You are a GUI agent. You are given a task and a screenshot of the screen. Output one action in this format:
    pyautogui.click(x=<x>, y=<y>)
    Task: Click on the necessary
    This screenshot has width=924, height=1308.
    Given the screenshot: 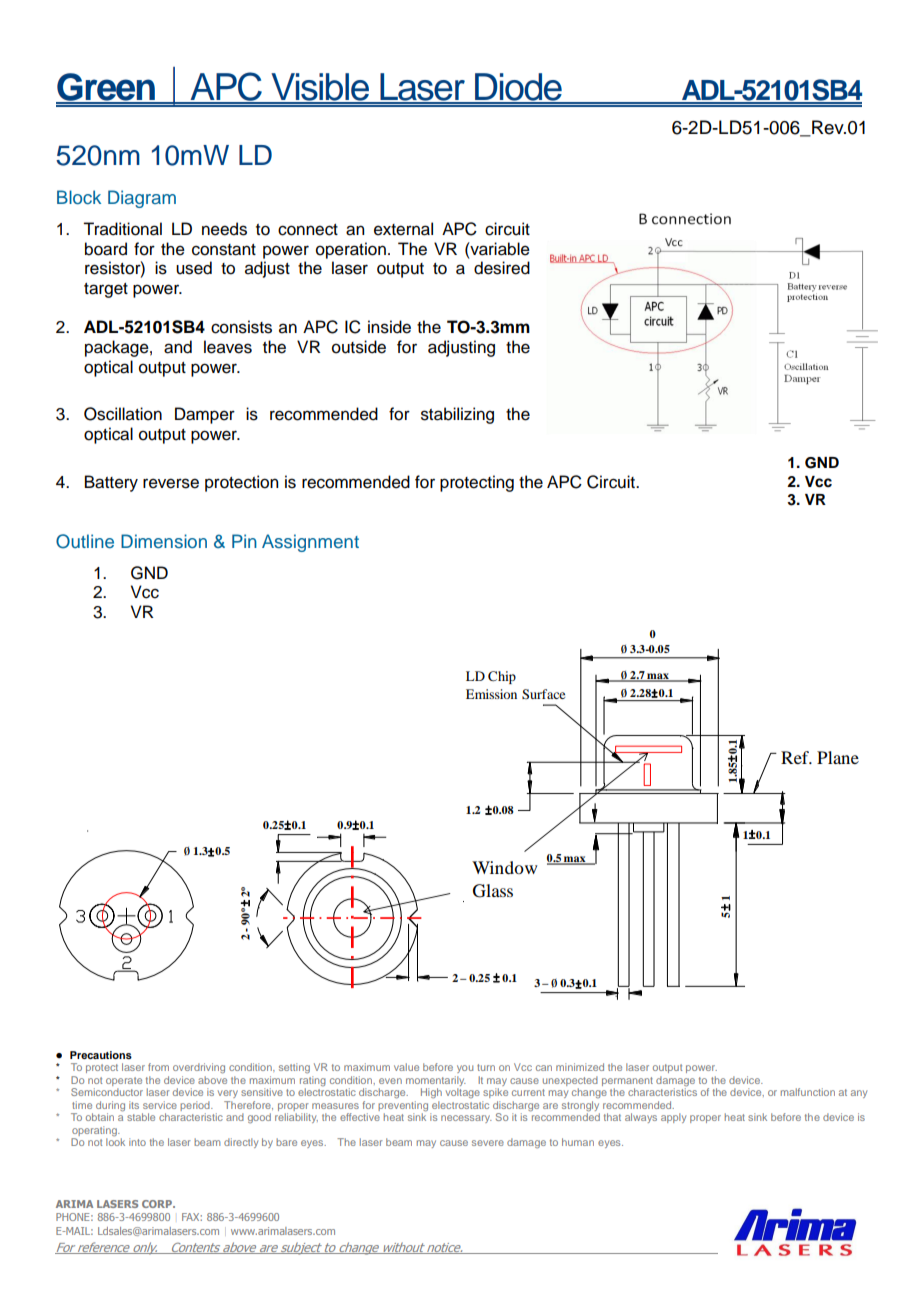 What is the action you would take?
    pyautogui.click(x=466, y=1119)
